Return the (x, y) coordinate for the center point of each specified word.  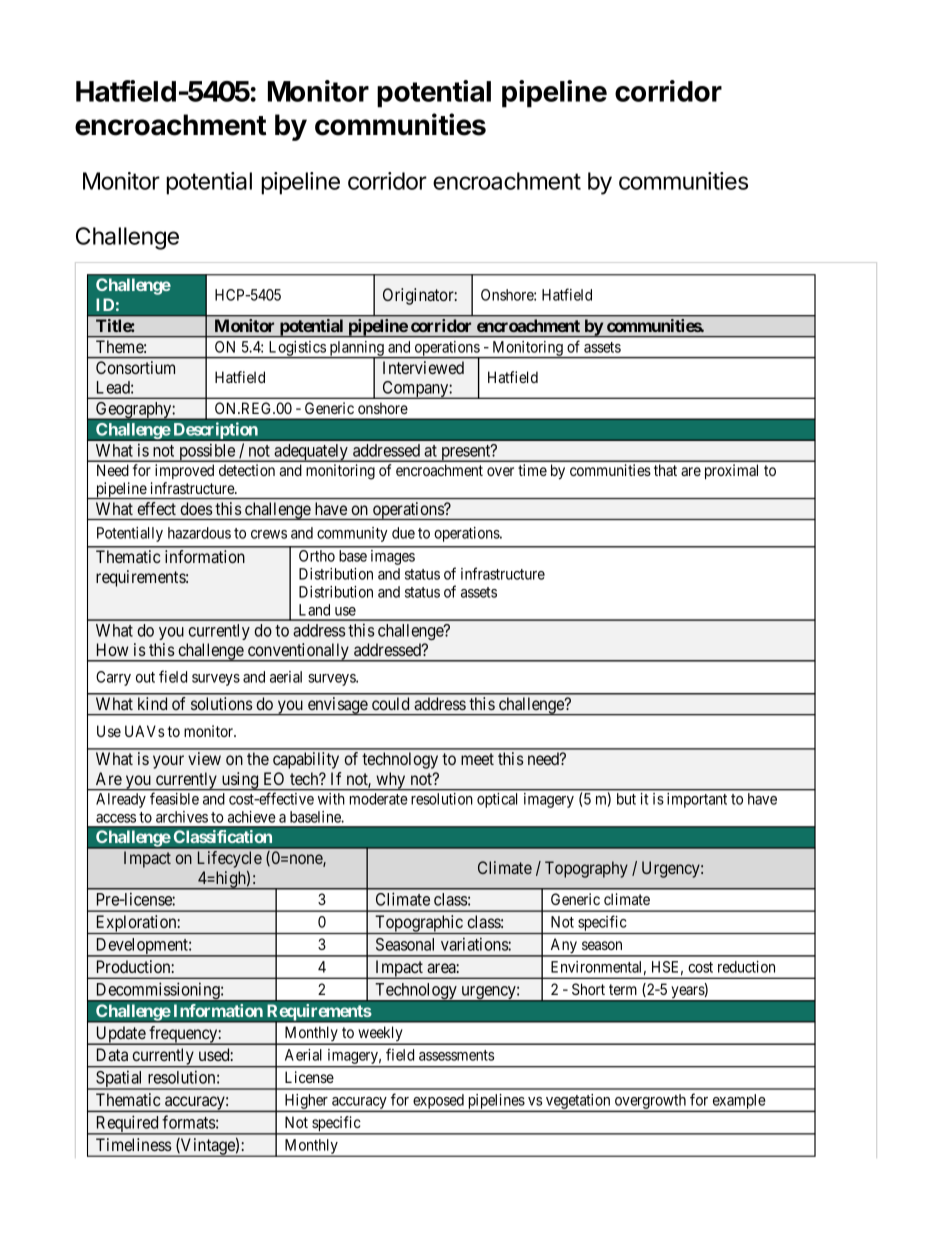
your (168, 762)
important (697, 800)
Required (127, 1125)
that (665, 470)
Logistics (296, 349)
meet (477, 759)
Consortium (135, 367)
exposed (438, 1103)
